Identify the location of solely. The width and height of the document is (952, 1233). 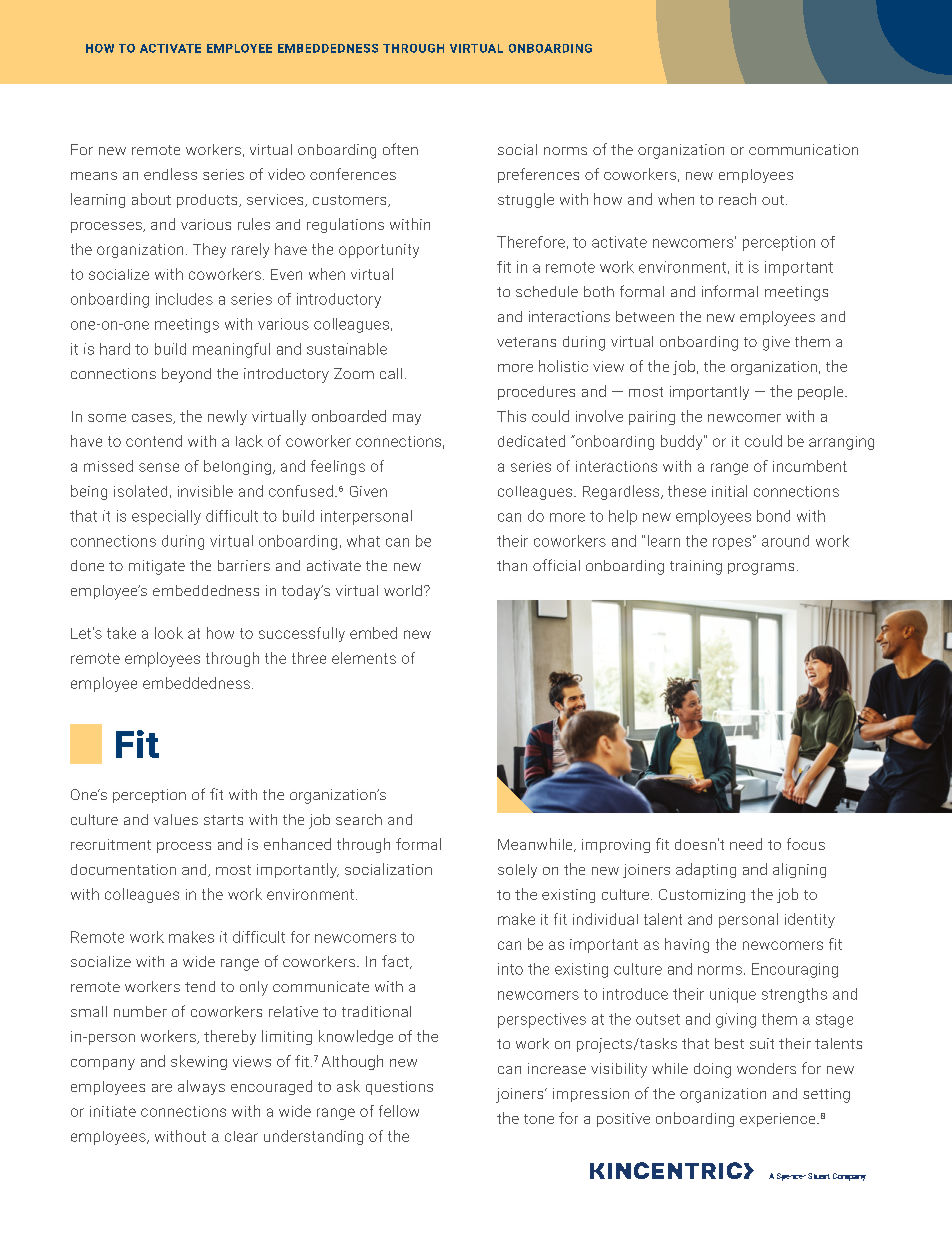
(517, 871).
